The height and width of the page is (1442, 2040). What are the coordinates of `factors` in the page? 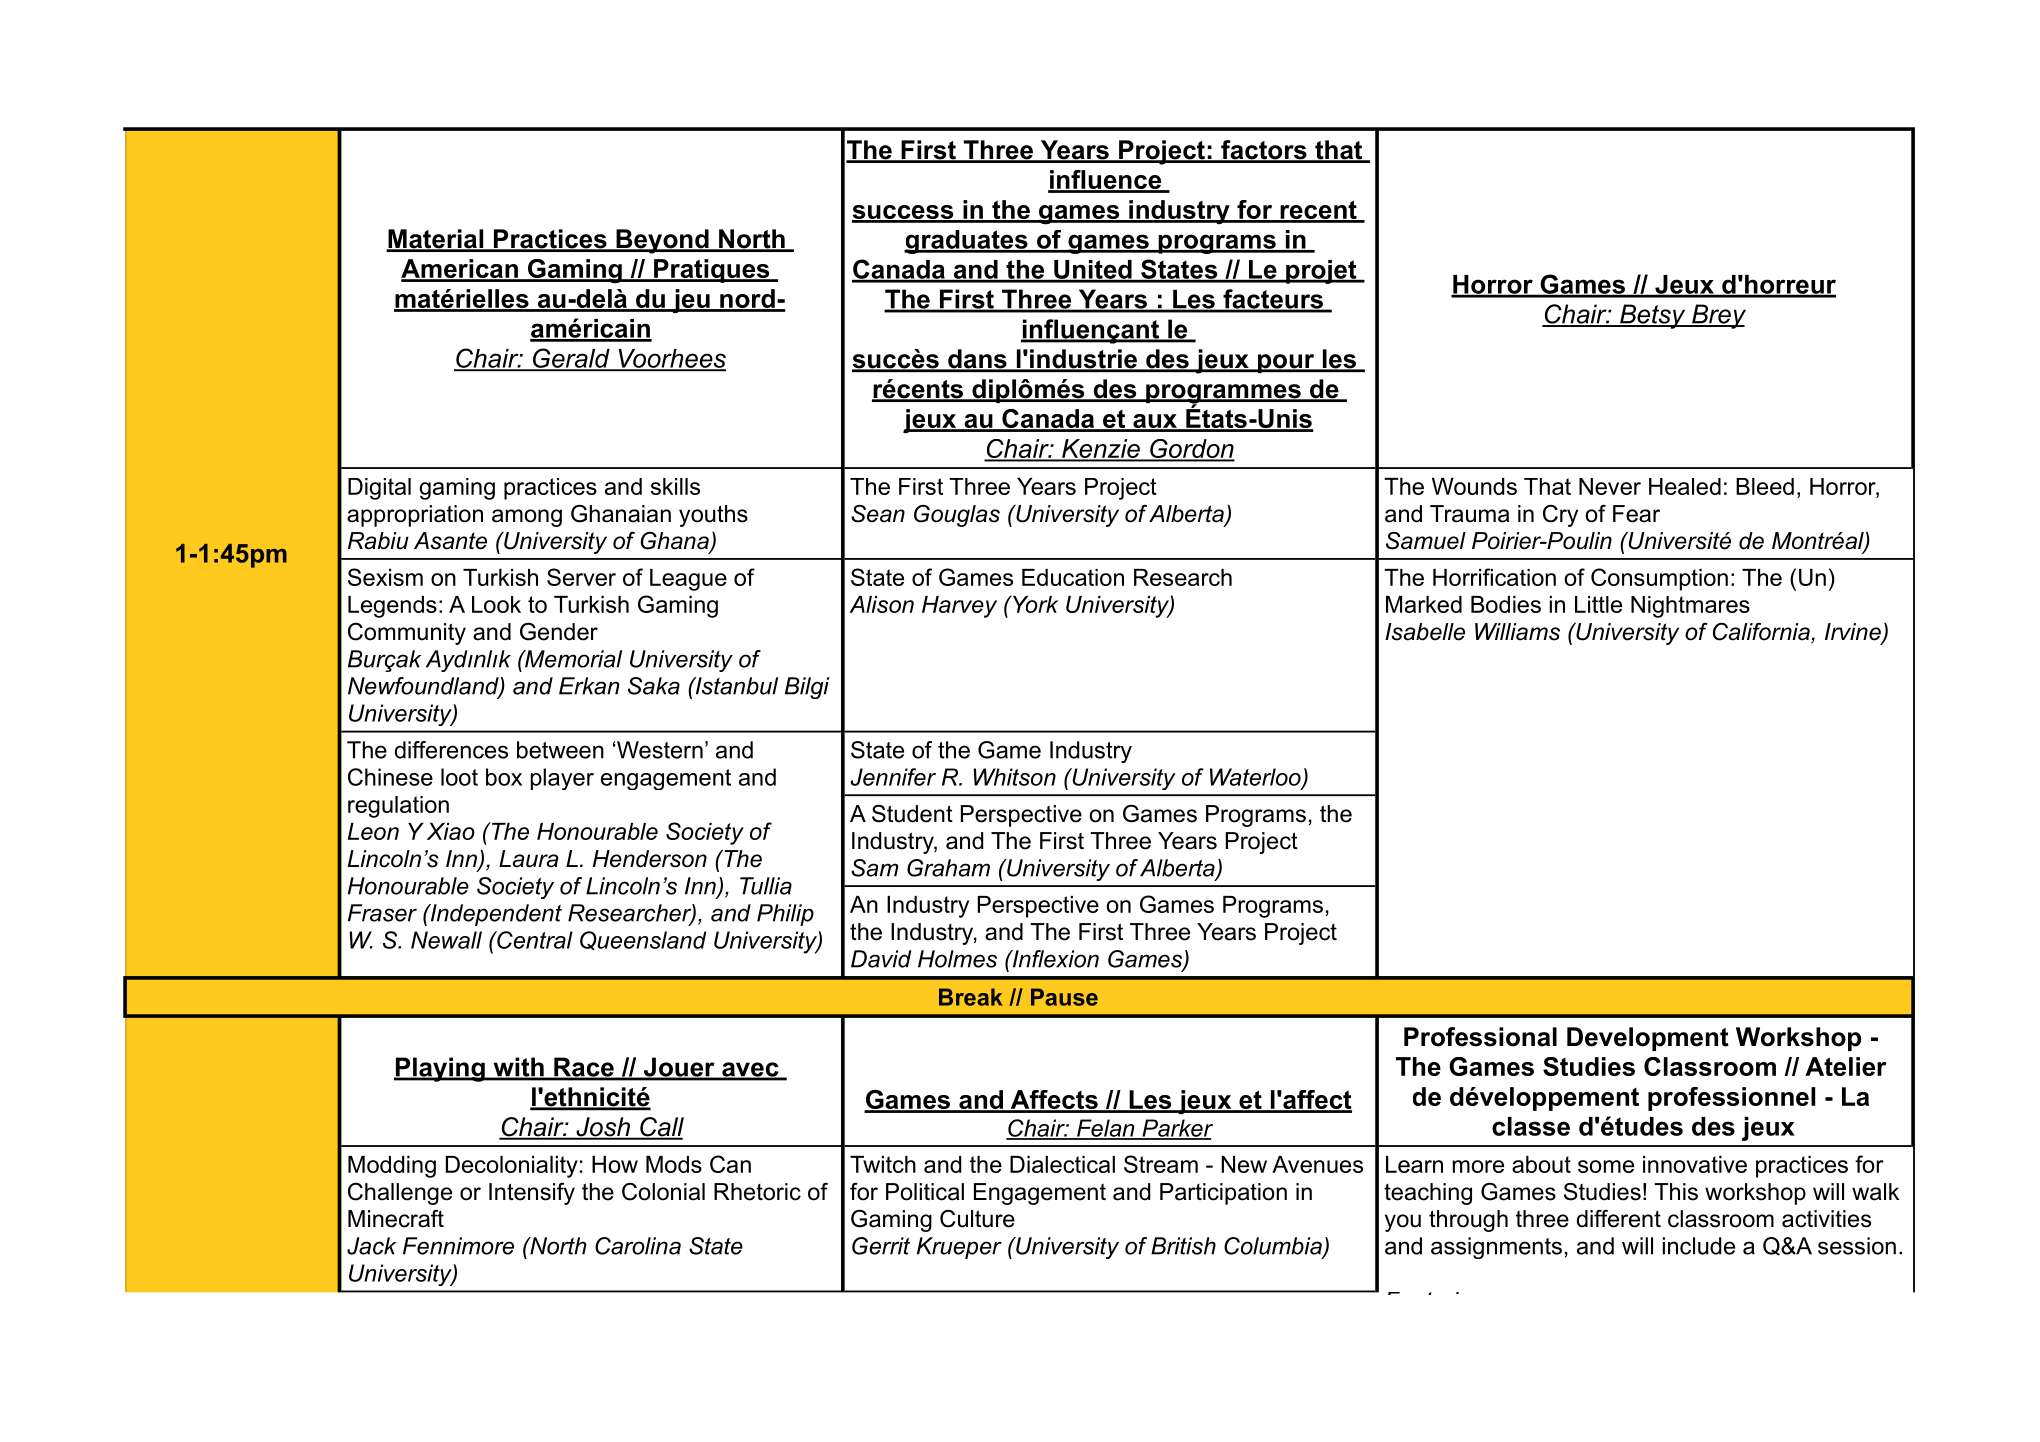 It's located at (1264, 151).
